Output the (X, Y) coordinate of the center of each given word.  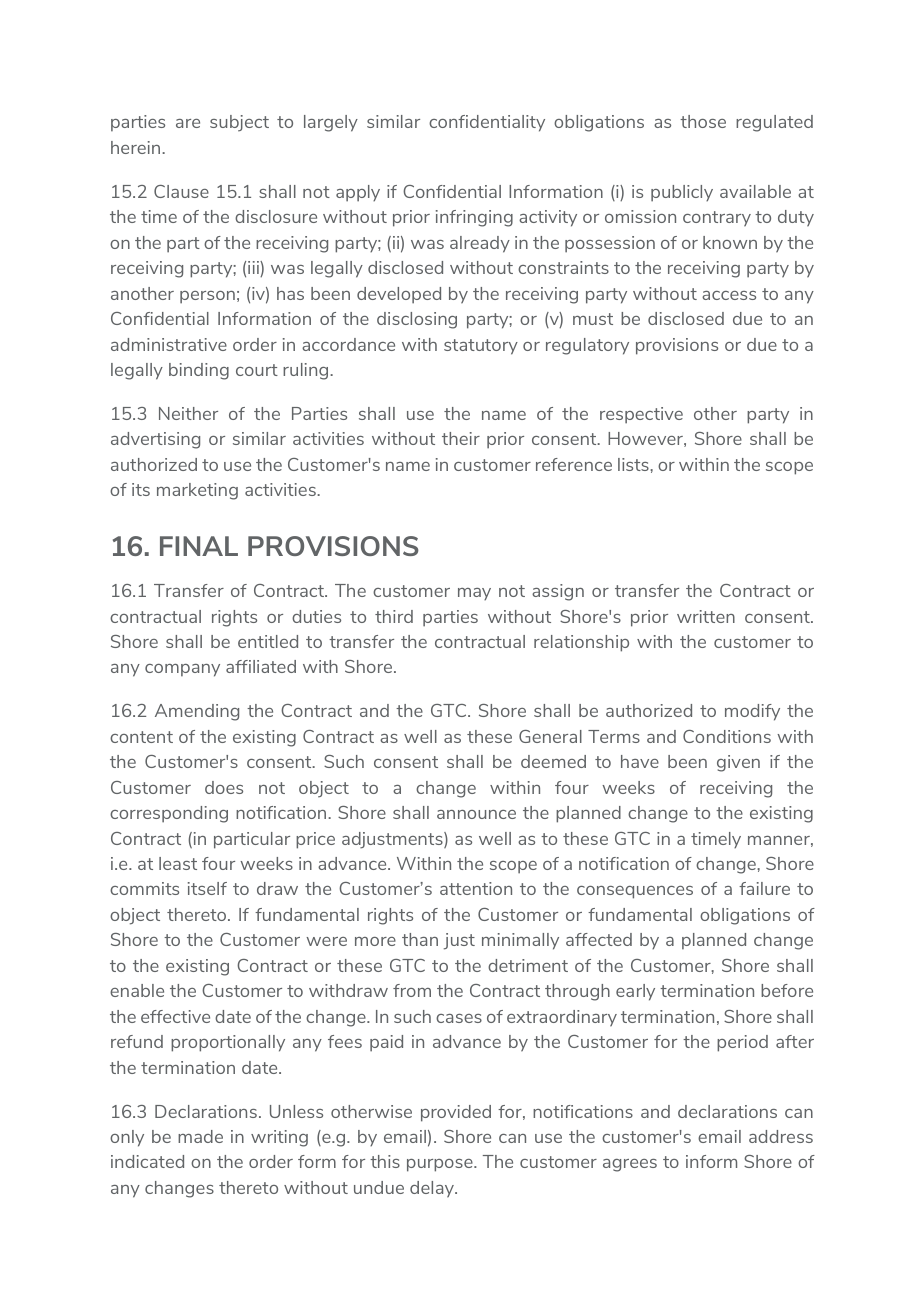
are (188, 123)
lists (634, 464)
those (703, 121)
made (200, 1136)
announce (476, 814)
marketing (197, 491)
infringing (474, 218)
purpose (441, 1165)
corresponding (169, 814)
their (461, 438)
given (738, 763)
